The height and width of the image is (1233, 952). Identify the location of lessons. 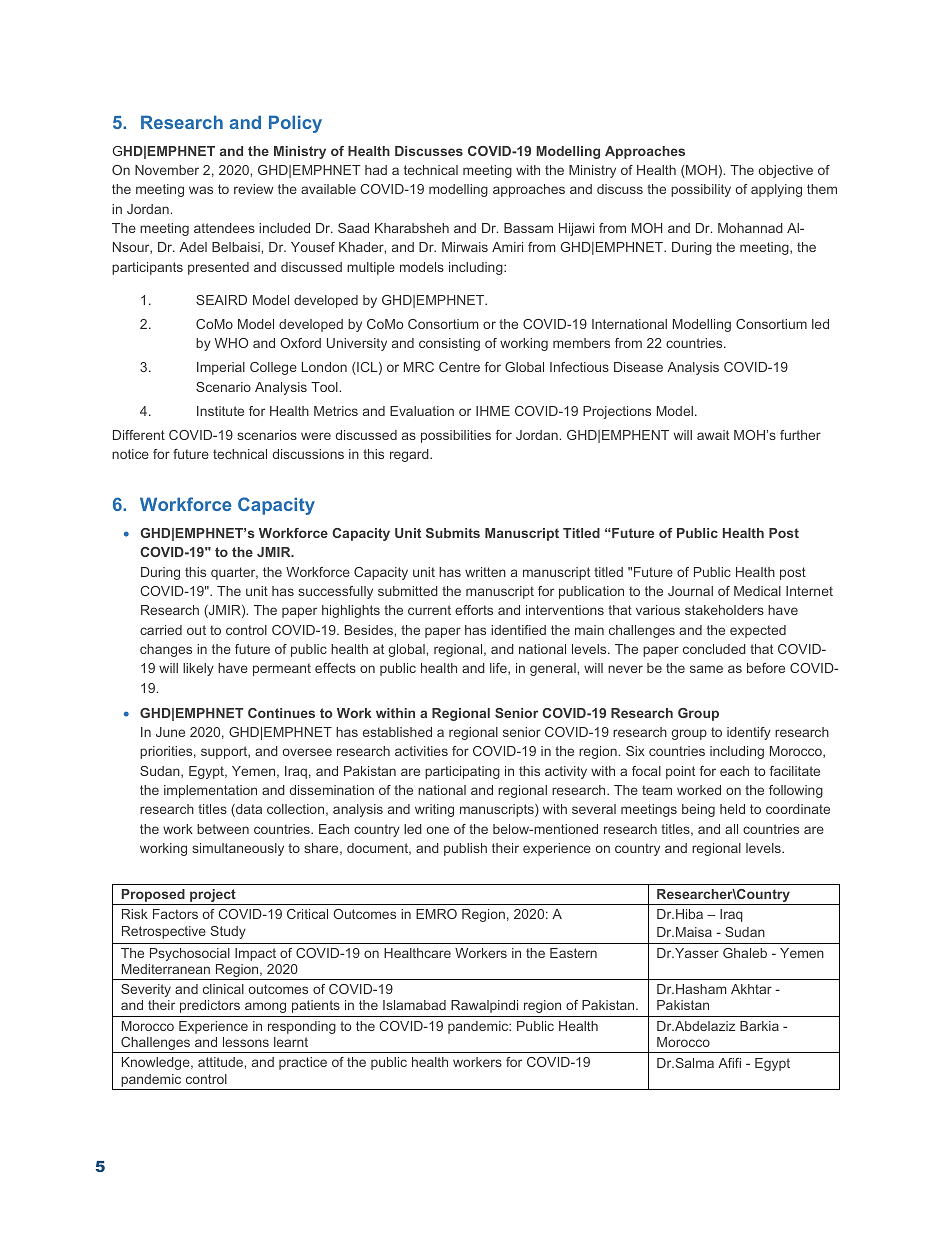
(246, 1042).
